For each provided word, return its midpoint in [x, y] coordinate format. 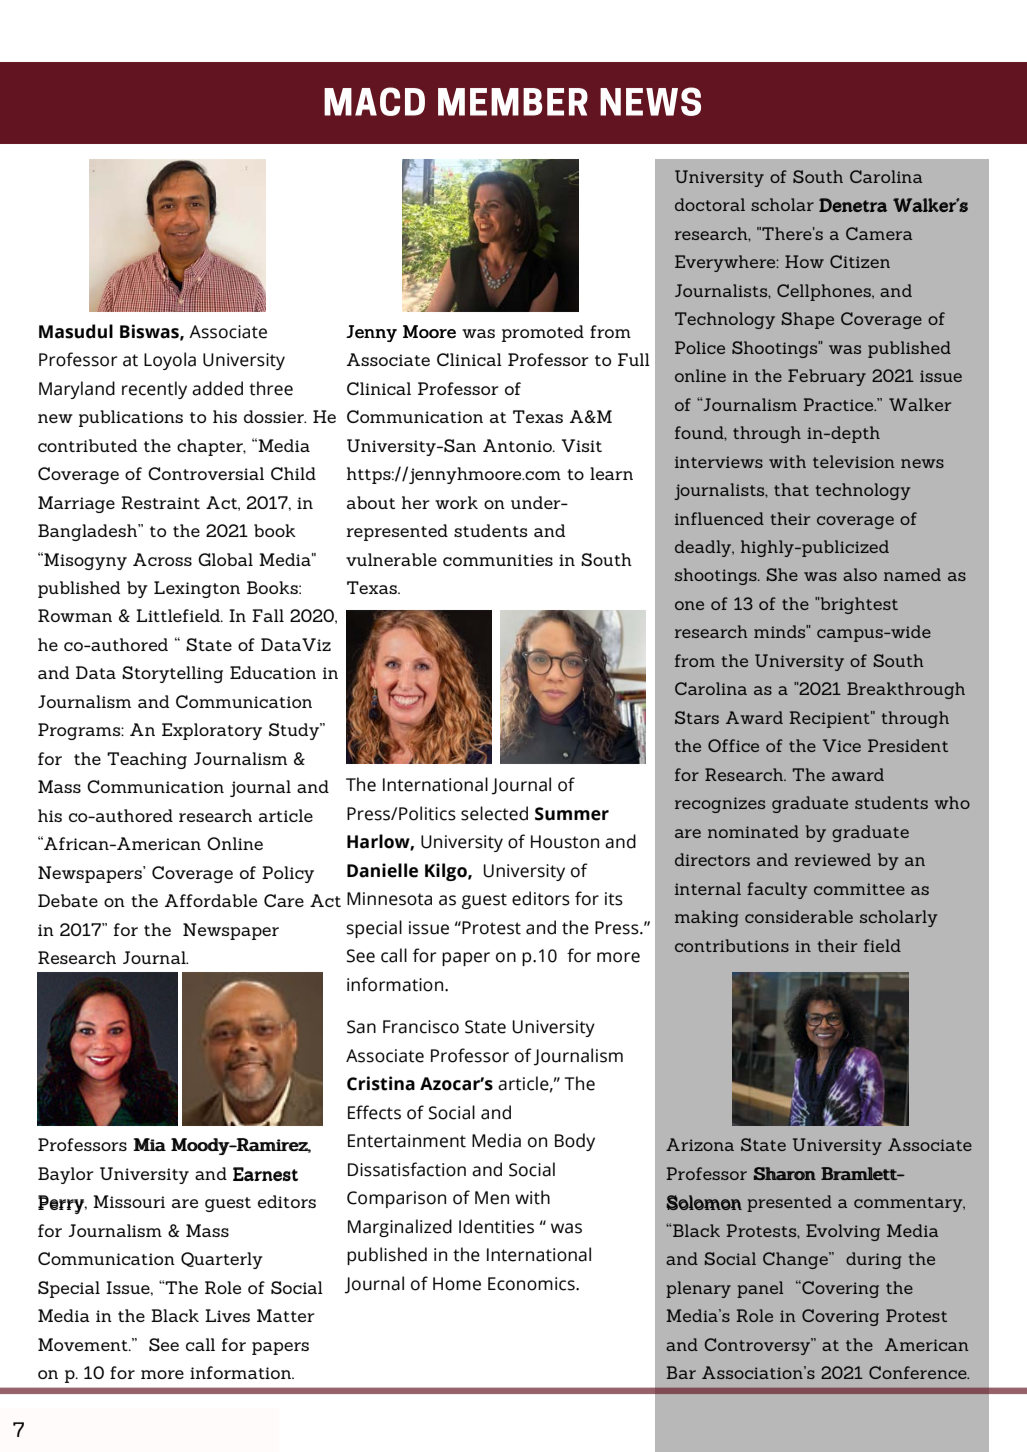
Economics [532, 1284]
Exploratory [212, 731]
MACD [374, 101]
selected [494, 813]
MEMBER [513, 102]
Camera [879, 233]
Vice [842, 745]
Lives [227, 1315]
